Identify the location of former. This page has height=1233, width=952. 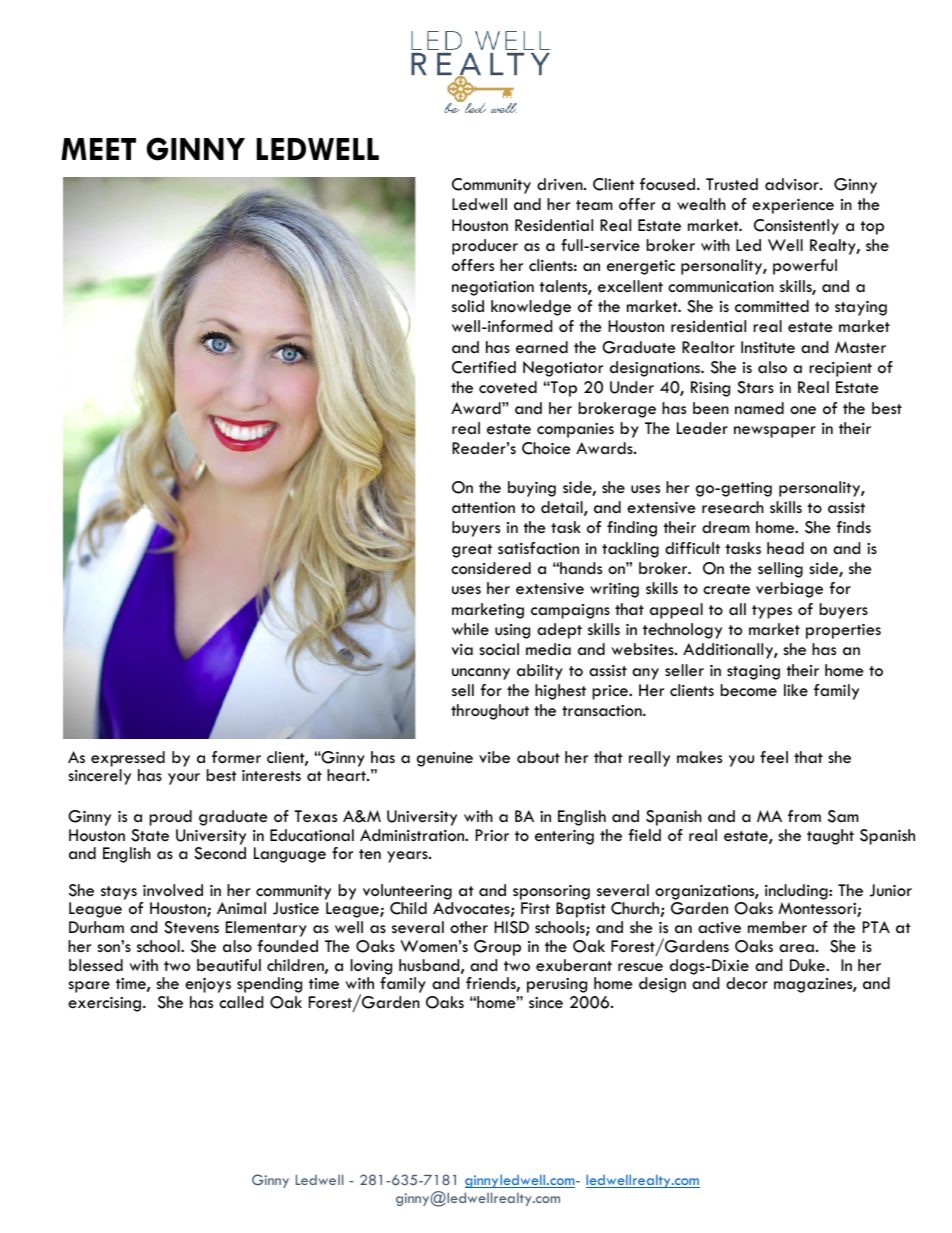
(236, 757).
